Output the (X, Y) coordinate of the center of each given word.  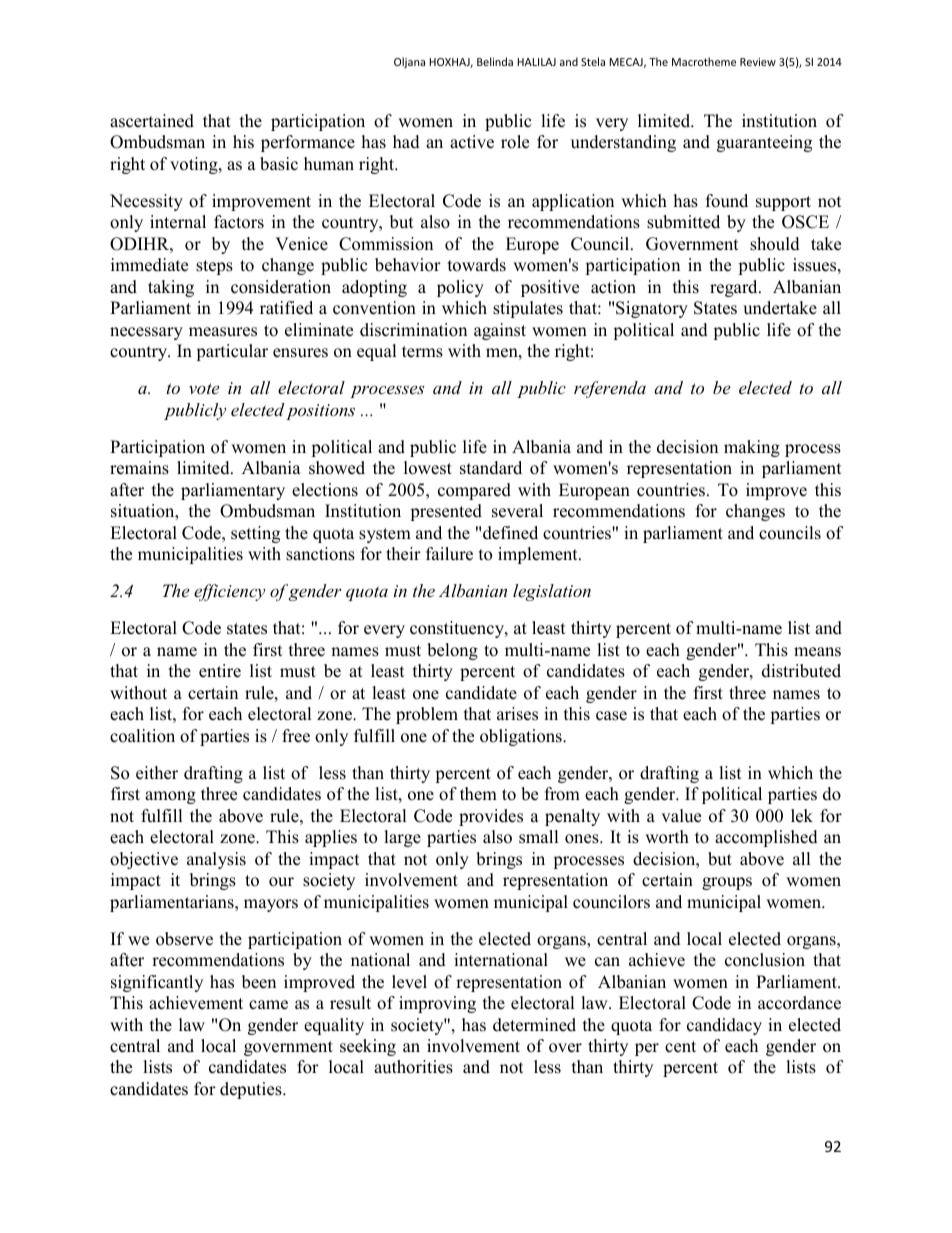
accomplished (766, 838)
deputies (252, 1090)
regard (735, 288)
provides (491, 817)
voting (195, 165)
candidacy (724, 1026)
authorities (413, 1067)
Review (758, 62)
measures (223, 332)
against (500, 331)
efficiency (229, 592)
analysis (216, 860)
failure (449, 554)
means (817, 652)
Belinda (495, 61)
